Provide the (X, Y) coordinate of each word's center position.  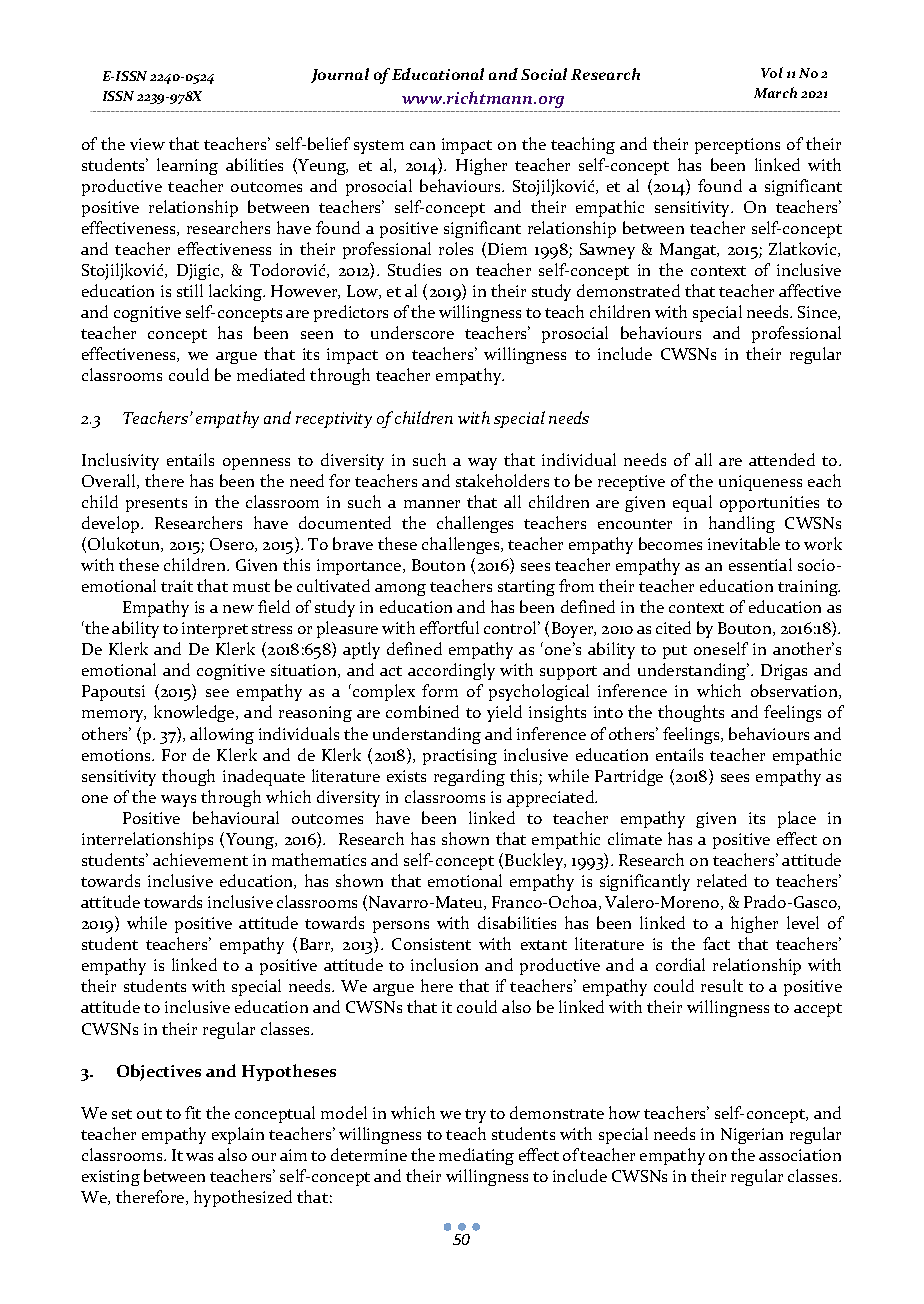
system (379, 147)
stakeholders (502, 480)
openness (256, 464)
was (199, 1157)
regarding (469, 777)
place (797, 819)
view (147, 144)
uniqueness (760, 483)
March (775, 92)
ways (178, 801)
